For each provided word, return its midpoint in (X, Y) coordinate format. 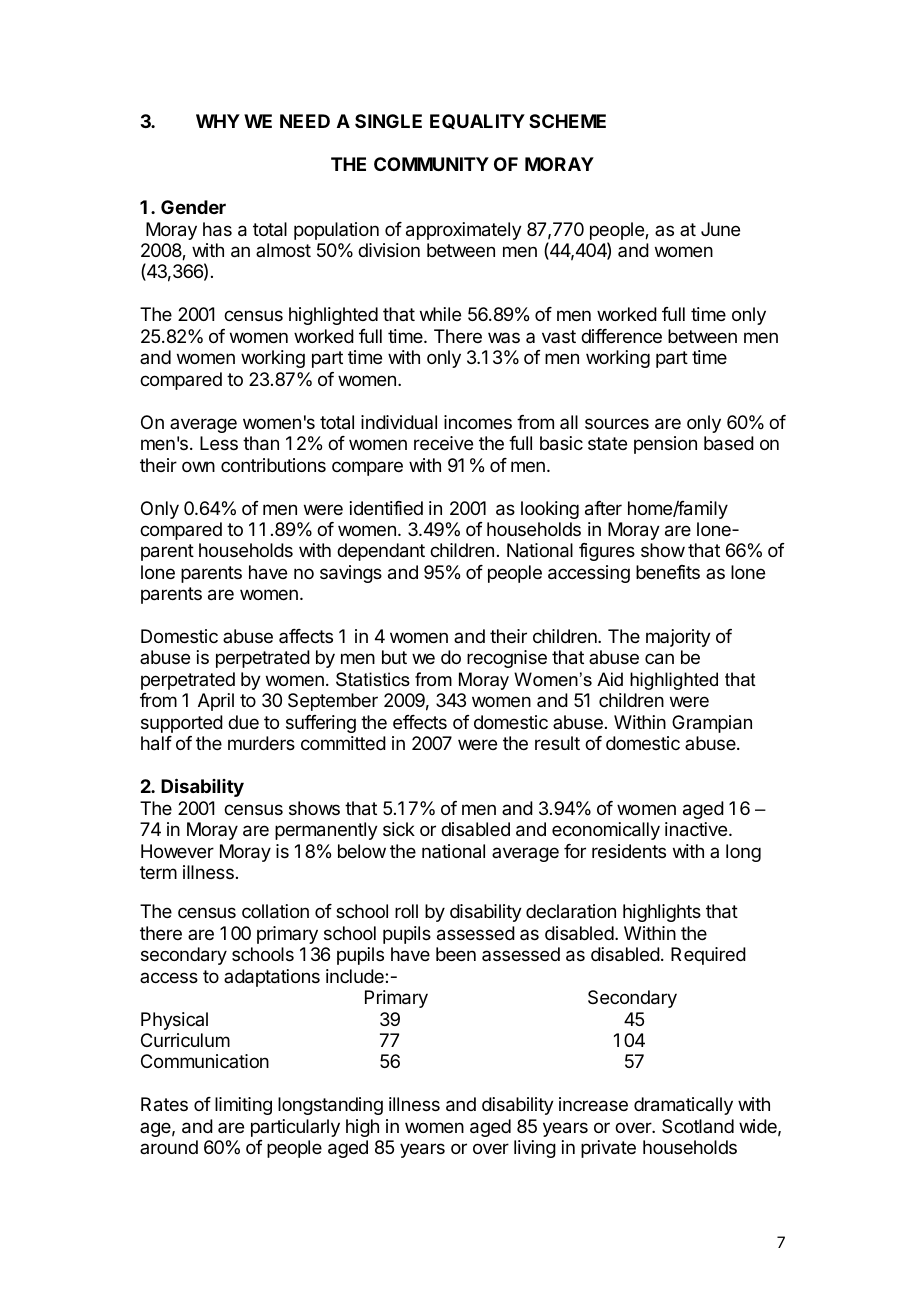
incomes (478, 422)
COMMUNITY (431, 164)
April (216, 702)
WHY (218, 121)
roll (406, 911)
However (177, 851)
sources (617, 423)
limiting (243, 1106)
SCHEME (567, 121)
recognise (507, 659)
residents (629, 851)
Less (219, 443)
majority (678, 638)
